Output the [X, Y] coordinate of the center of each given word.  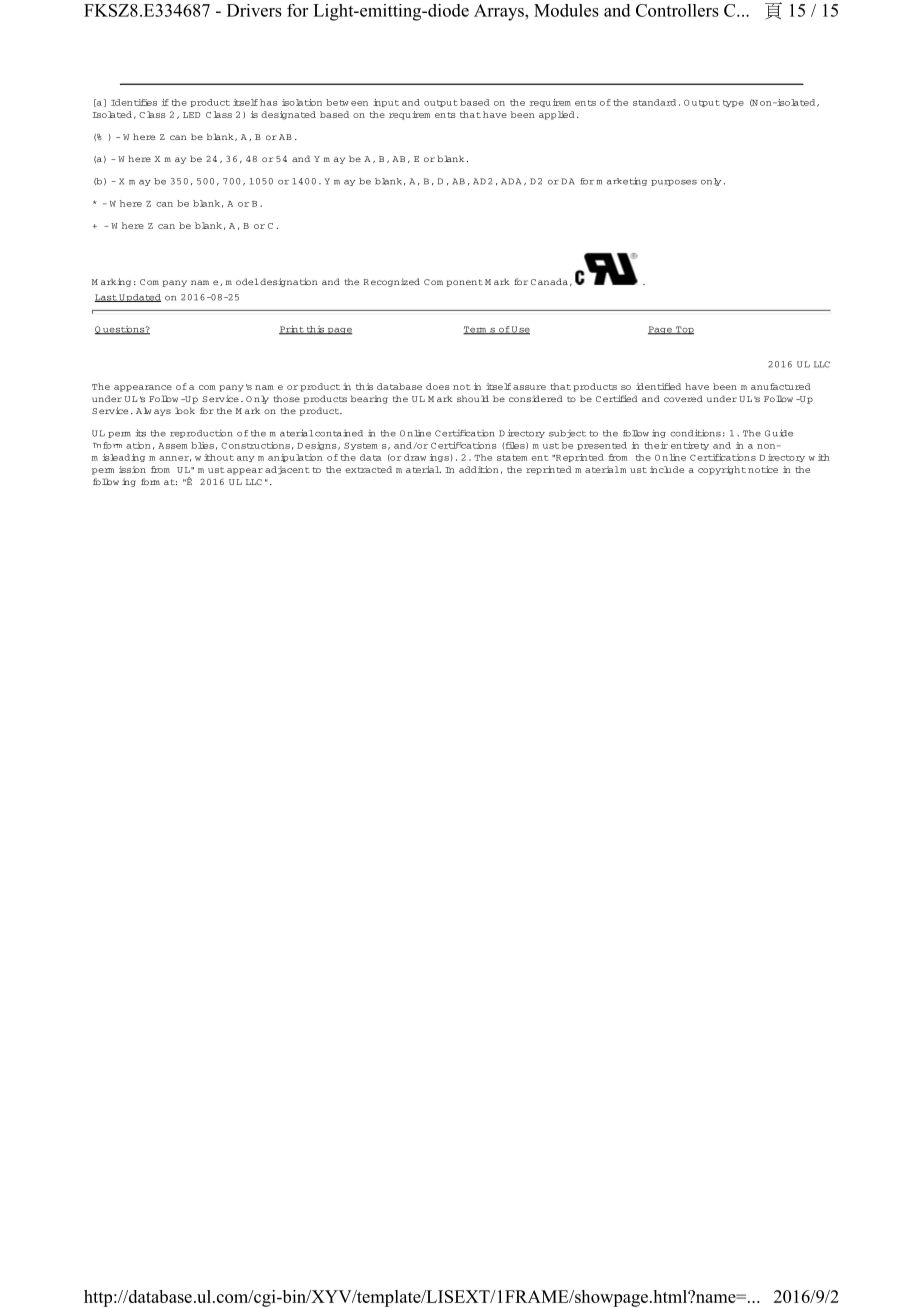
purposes [674, 183]
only [711, 182]
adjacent [287, 470]
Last [106, 298]
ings [439, 458]
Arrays [500, 12]
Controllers [677, 10]
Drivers [254, 10]
